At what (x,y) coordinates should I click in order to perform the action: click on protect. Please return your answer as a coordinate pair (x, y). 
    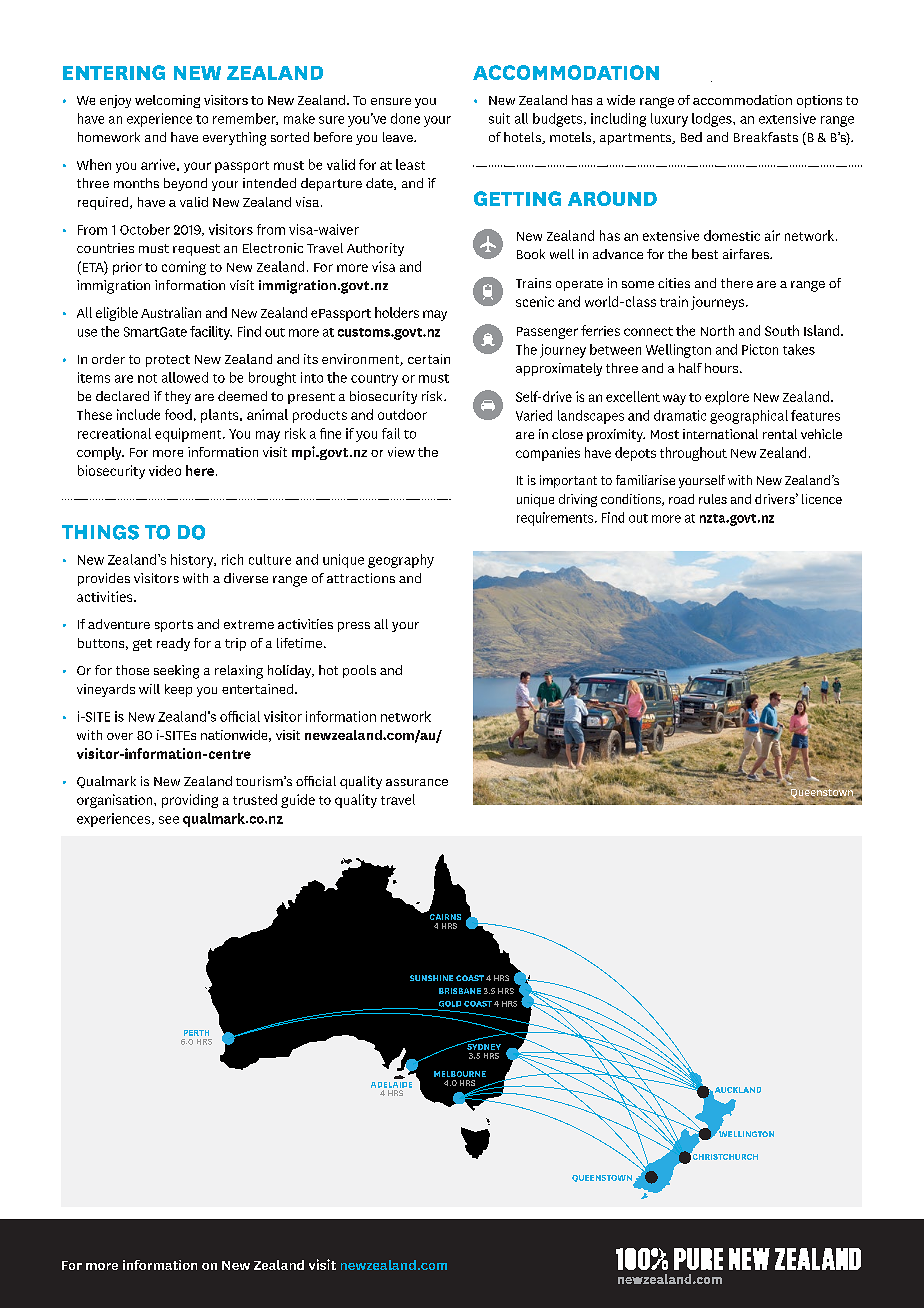
    Looking at the image, I should click on (168, 361).
